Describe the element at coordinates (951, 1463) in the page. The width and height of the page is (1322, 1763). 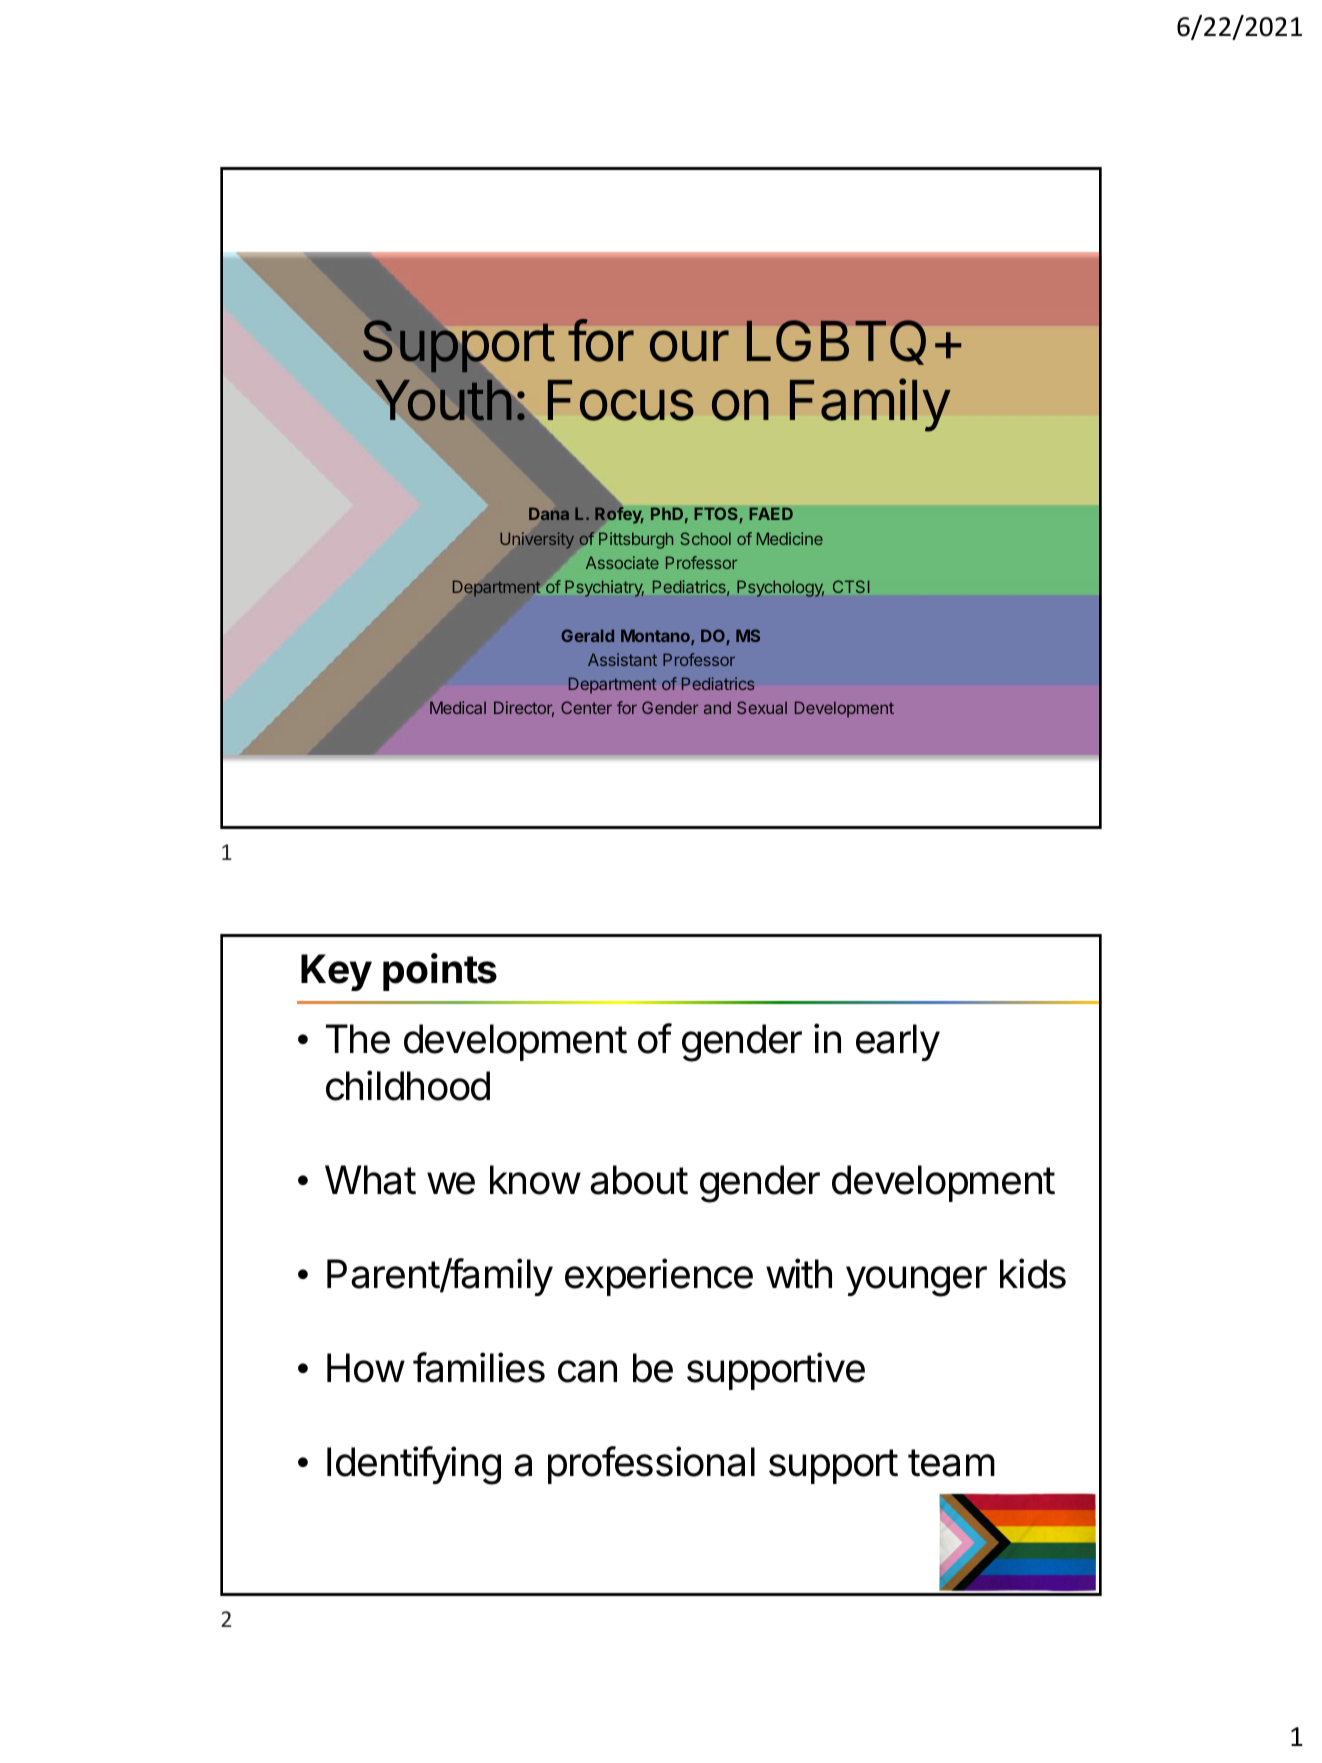
I see `team` at that location.
